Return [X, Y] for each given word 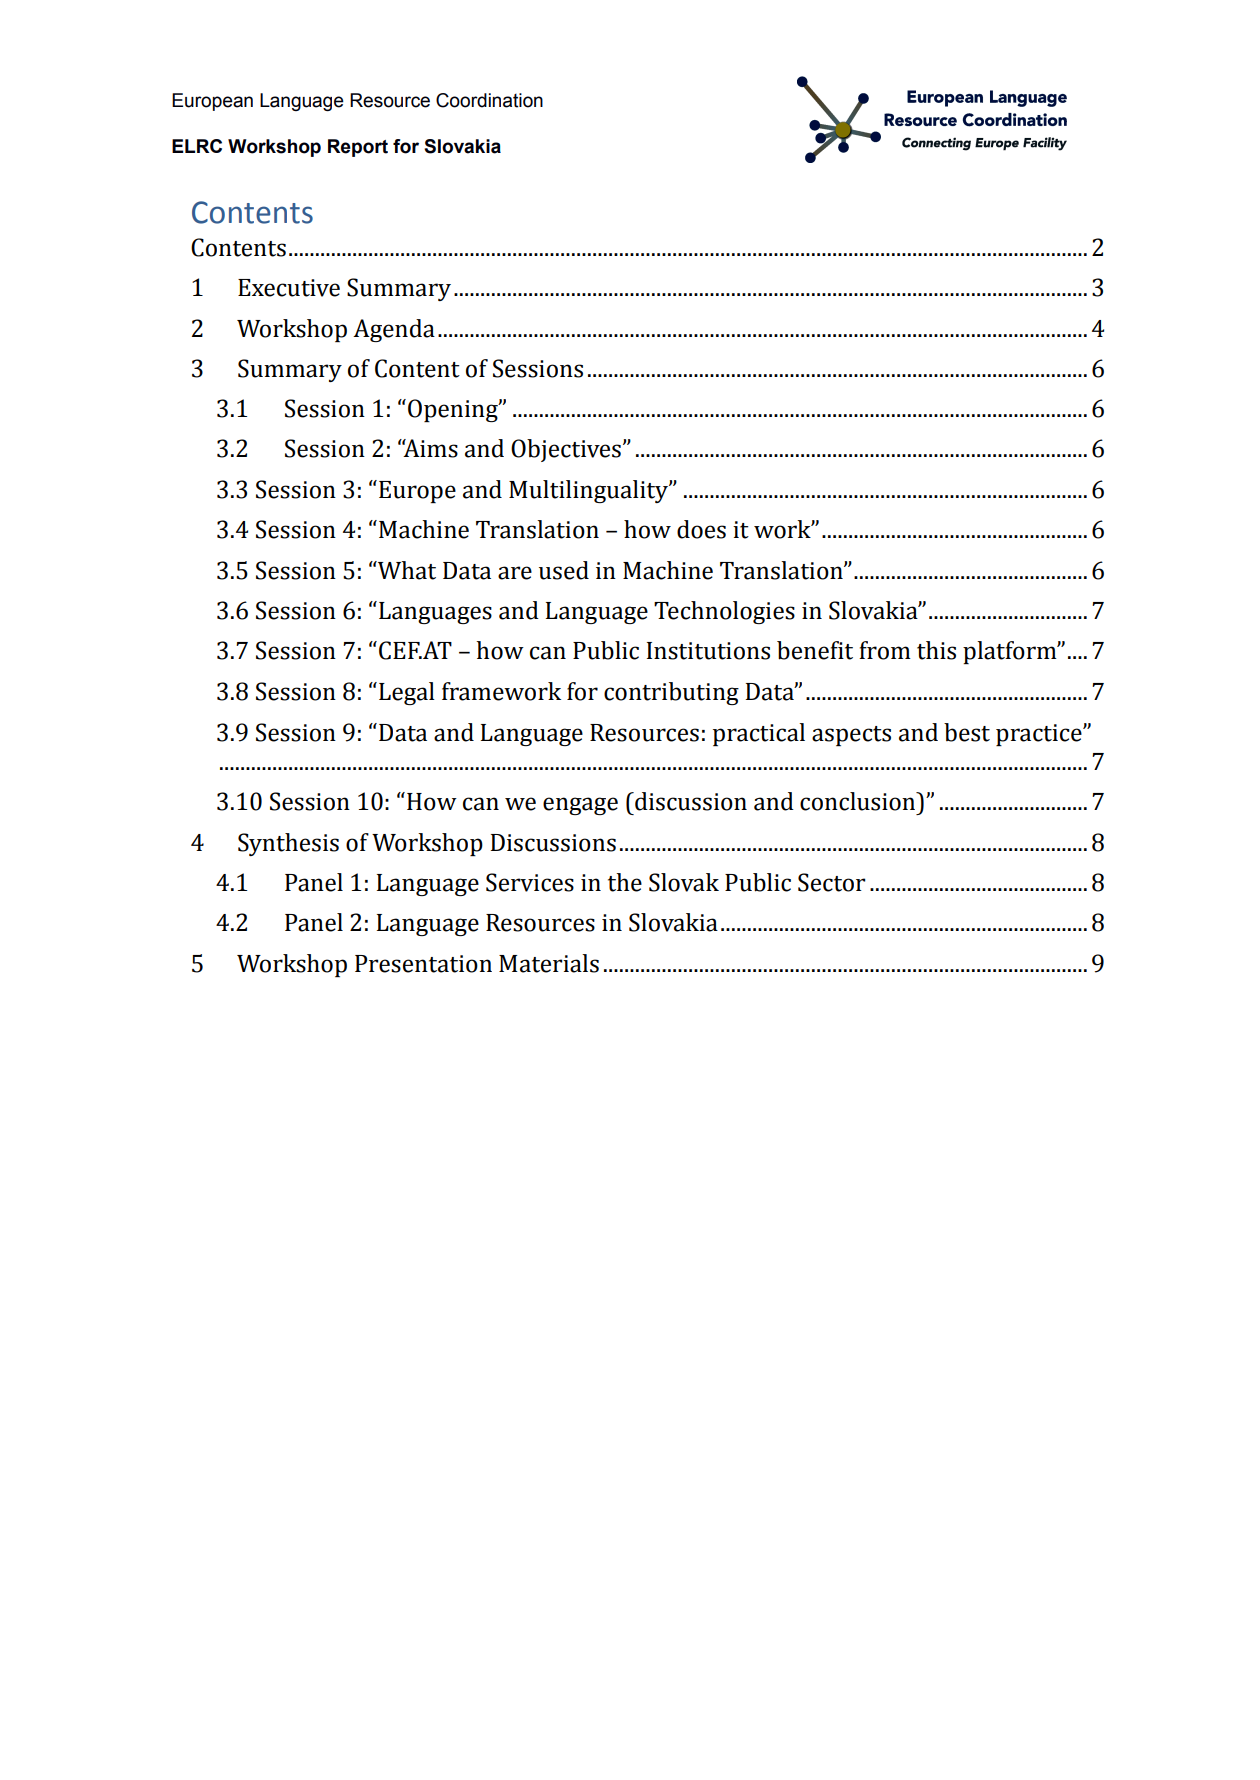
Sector [832, 882]
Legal [407, 693]
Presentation [423, 964]
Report [358, 148]
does [701, 529]
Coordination [489, 100]
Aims [429, 448]
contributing [671, 693]
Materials [549, 963]
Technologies [724, 612]
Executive [289, 288]
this [936, 650]
